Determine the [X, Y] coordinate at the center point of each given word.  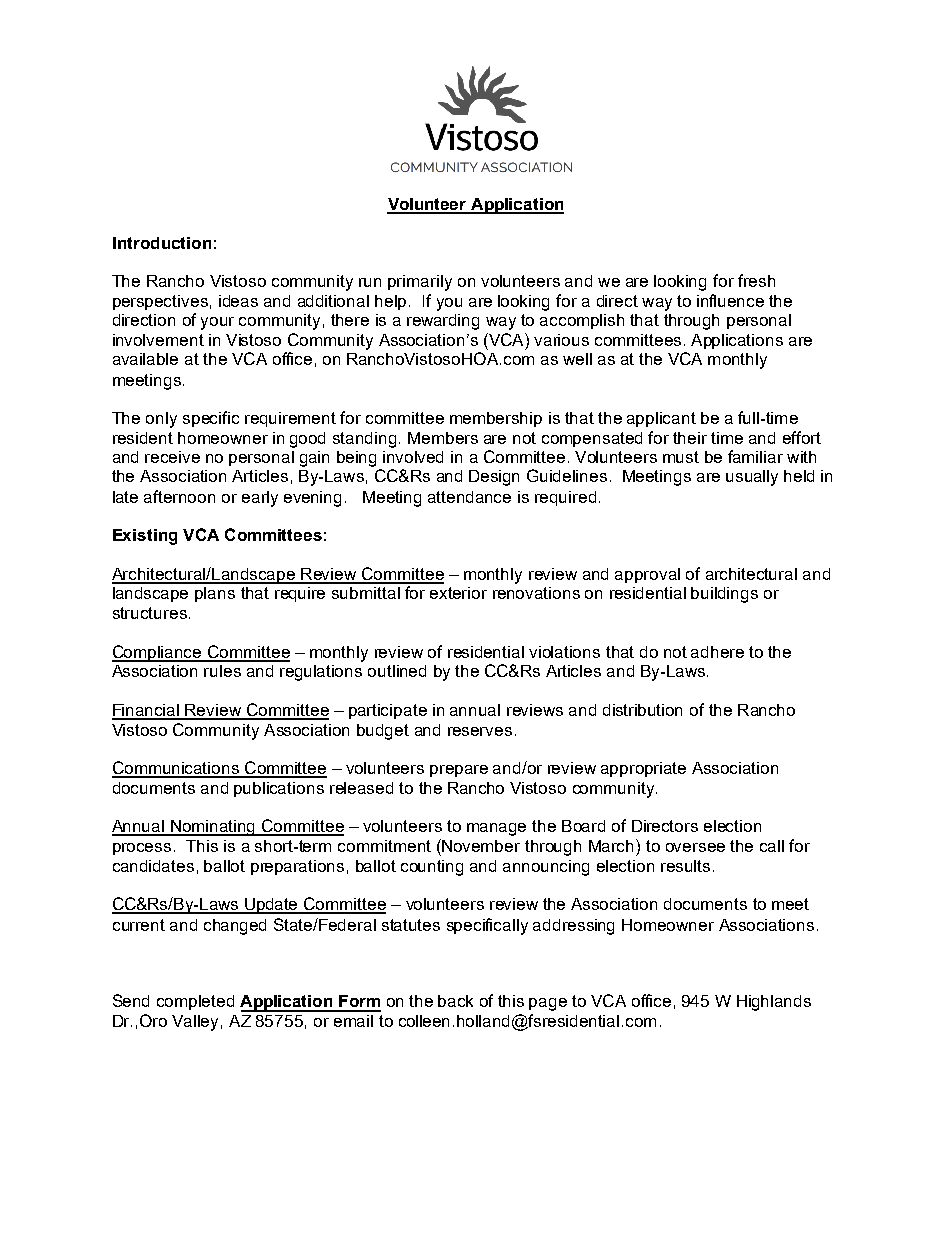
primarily [420, 283]
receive [172, 457]
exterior [458, 593]
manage [496, 829]
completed [195, 1002]
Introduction [162, 243]
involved [413, 457]
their [690, 438]
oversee [695, 847]
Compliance [158, 653]
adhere [717, 652]
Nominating [213, 828]
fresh [756, 280]
